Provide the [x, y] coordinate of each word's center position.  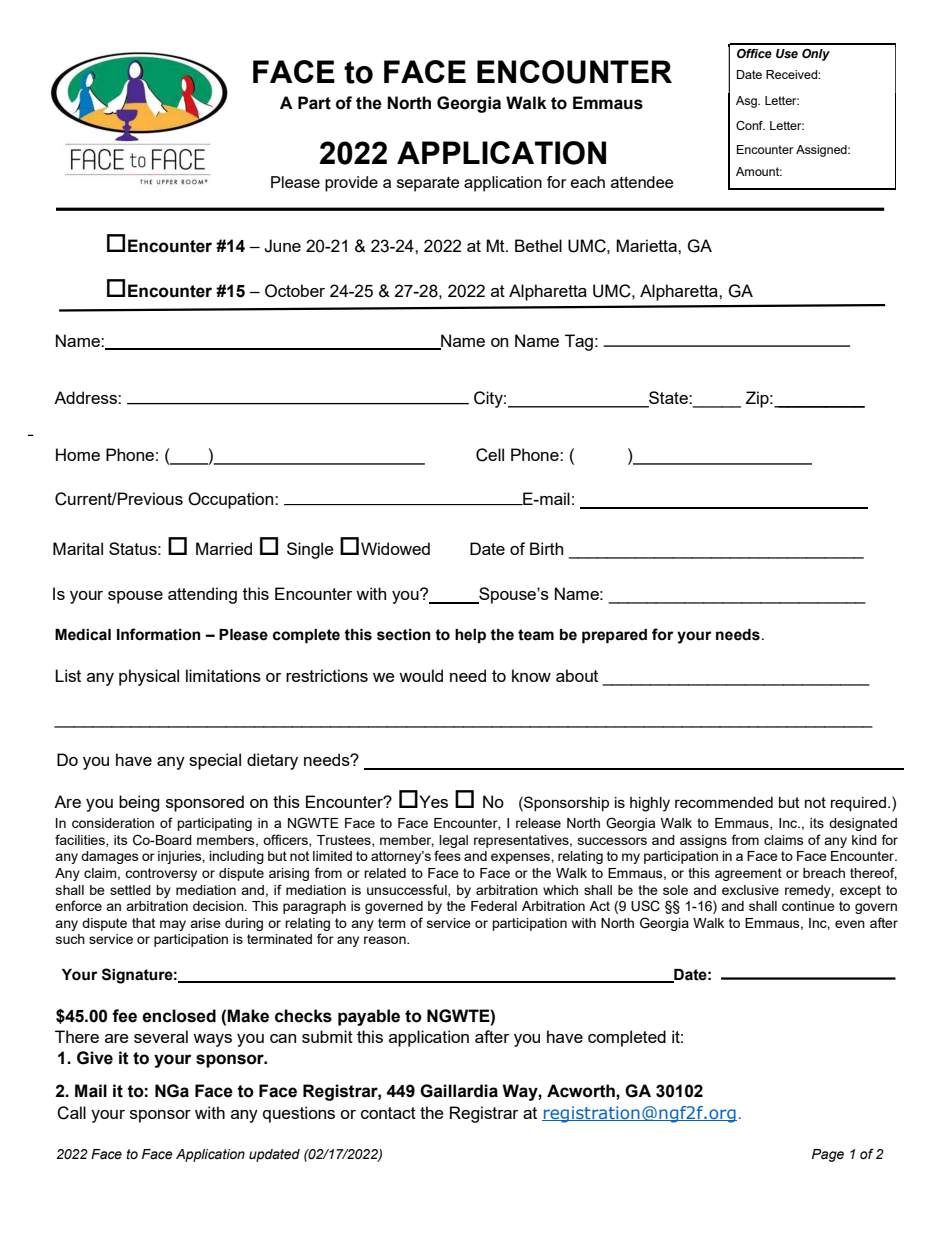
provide [351, 184]
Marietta [647, 245]
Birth [546, 548]
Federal [494, 906]
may [173, 925]
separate [428, 184]
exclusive [750, 890]
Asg [747, 102]
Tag [579, 342]
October [295, 291]
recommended [724, 802]
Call [71, 1113]
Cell [490, 455]
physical [149, 677]
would [421, 675]
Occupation [232, 500]
